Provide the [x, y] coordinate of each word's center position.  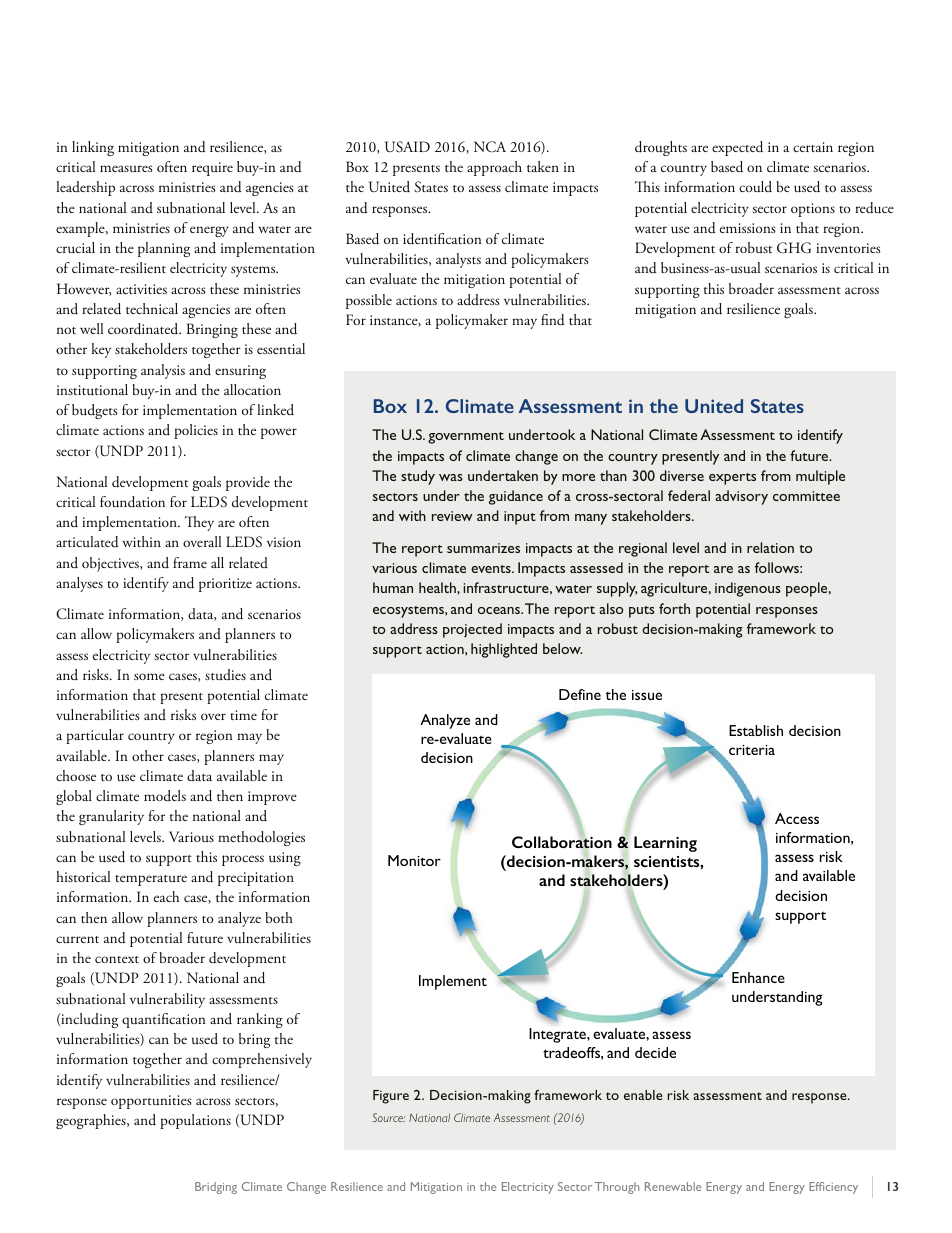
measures [126, 168]
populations [195, 1121]
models [165, 796]
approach [494, 168]
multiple [820, 477]
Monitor [414, 860]
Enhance [758, 977]
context [117, 959]
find [553, 320]
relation [770, 547]
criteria [752, 750]
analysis [163, 371]
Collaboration [562, 842]
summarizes [483, 548]
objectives [111, 564]
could [755, 187]
